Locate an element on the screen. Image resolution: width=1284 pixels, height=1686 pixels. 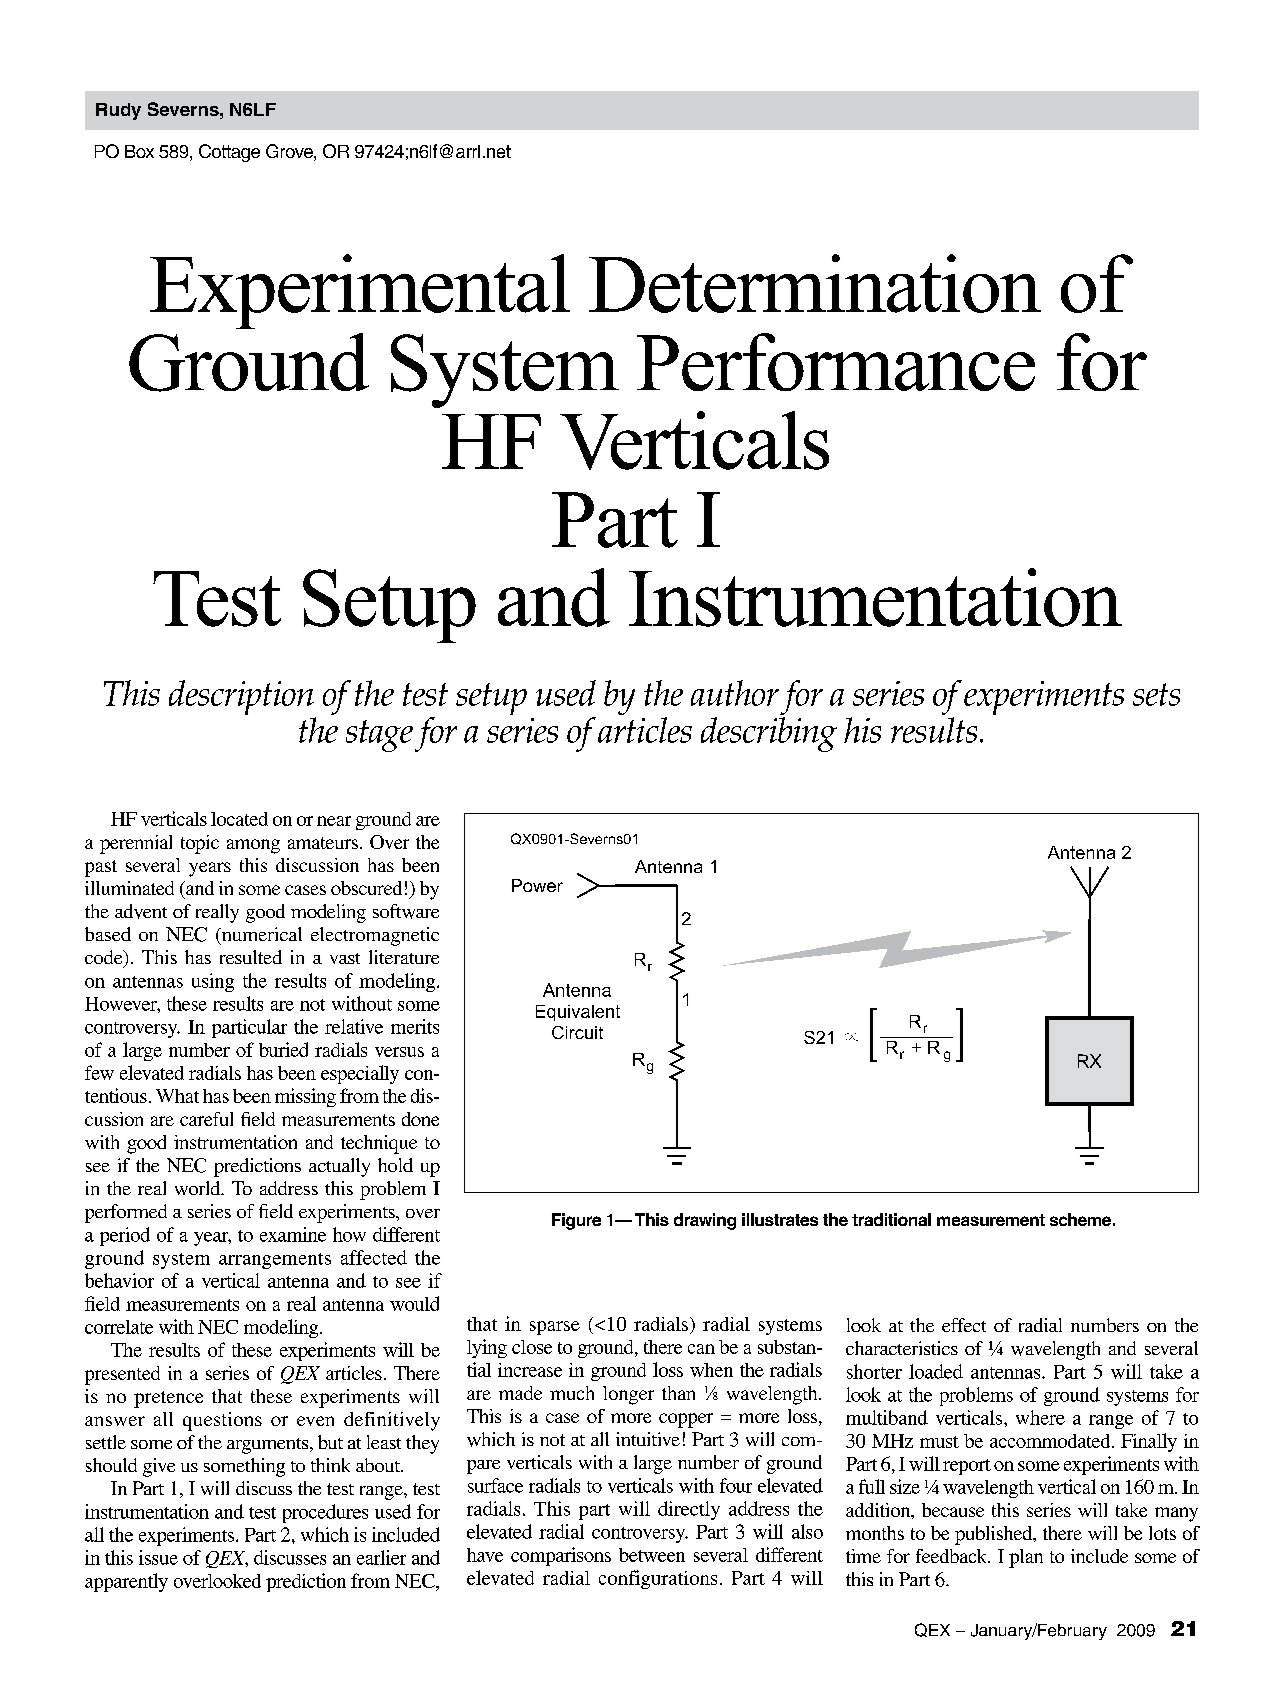
issue is located at coordinates (158, 1557).
